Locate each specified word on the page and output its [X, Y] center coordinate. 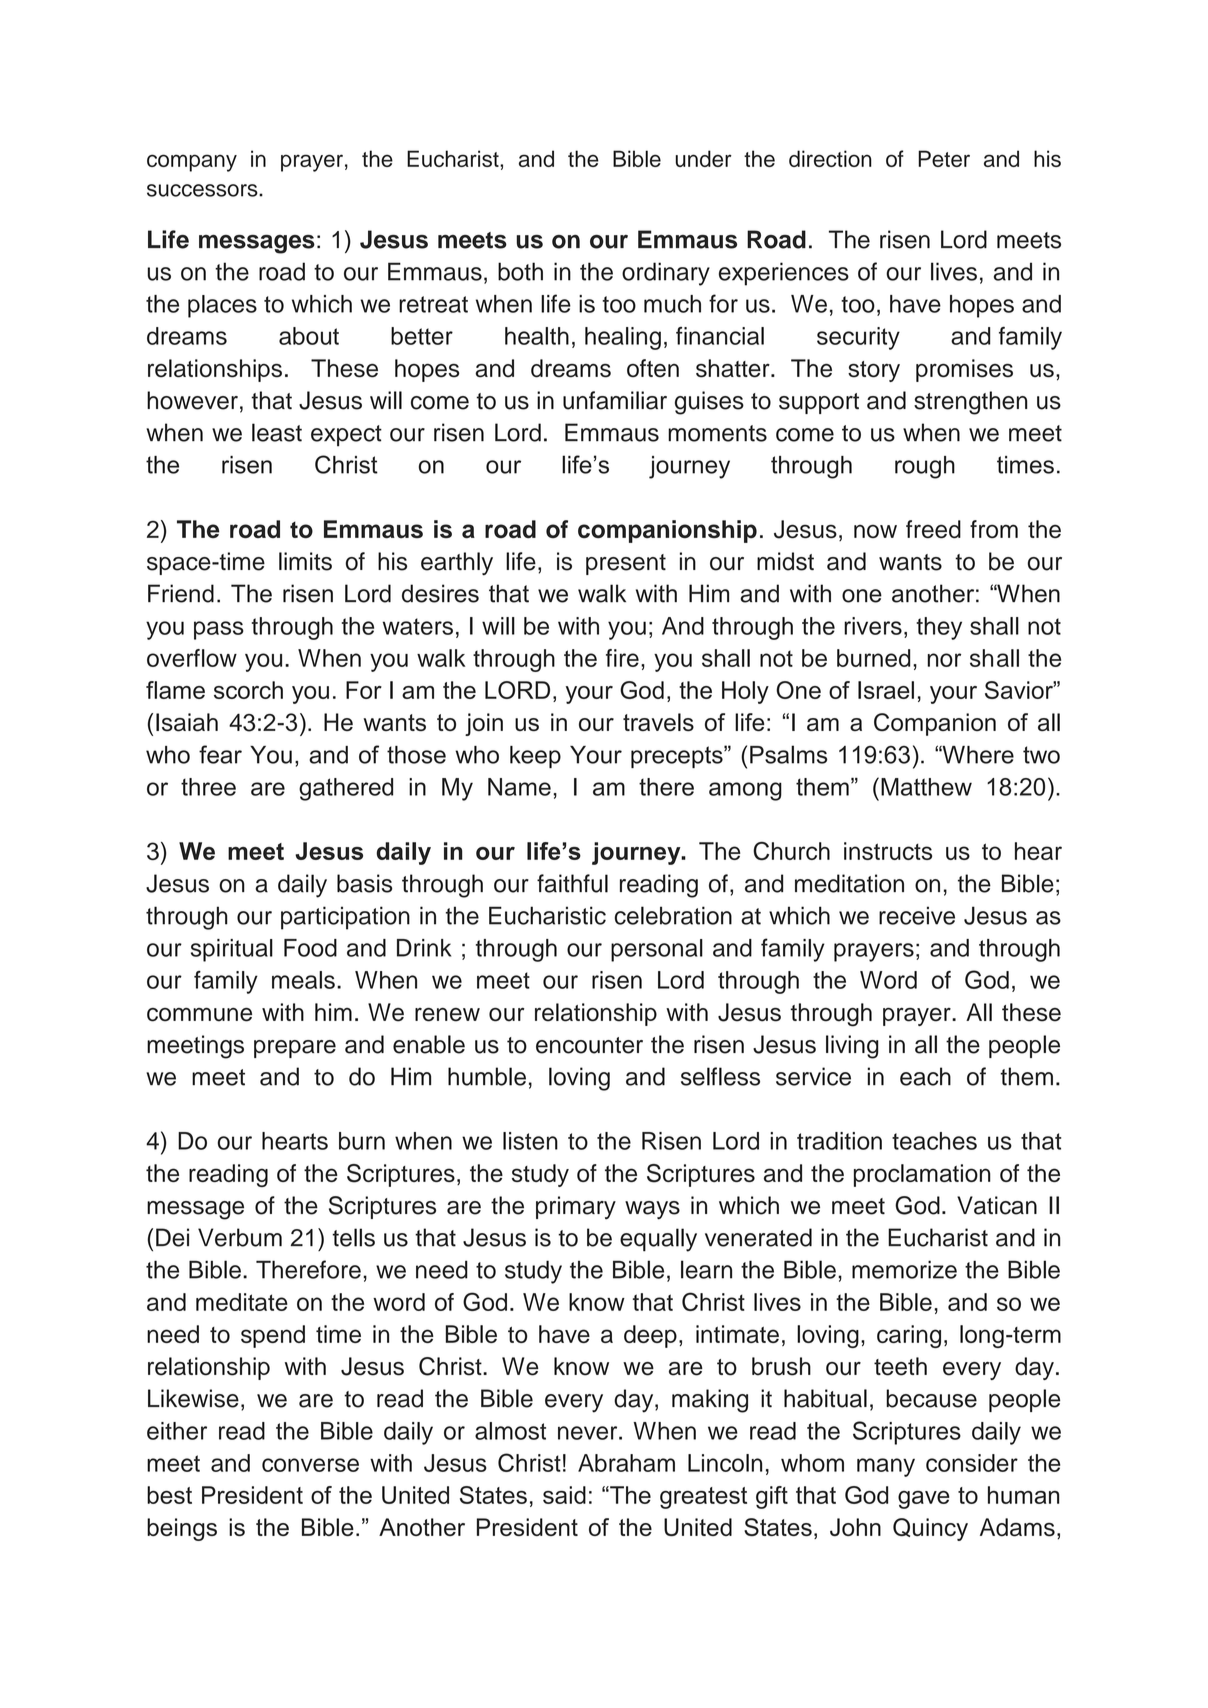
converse [310, 1465]
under [704, 158]
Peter [944, 158]
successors [203, 190]
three [208, 787]
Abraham [626, 1463]
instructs [888, 851]
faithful [572, 883]
